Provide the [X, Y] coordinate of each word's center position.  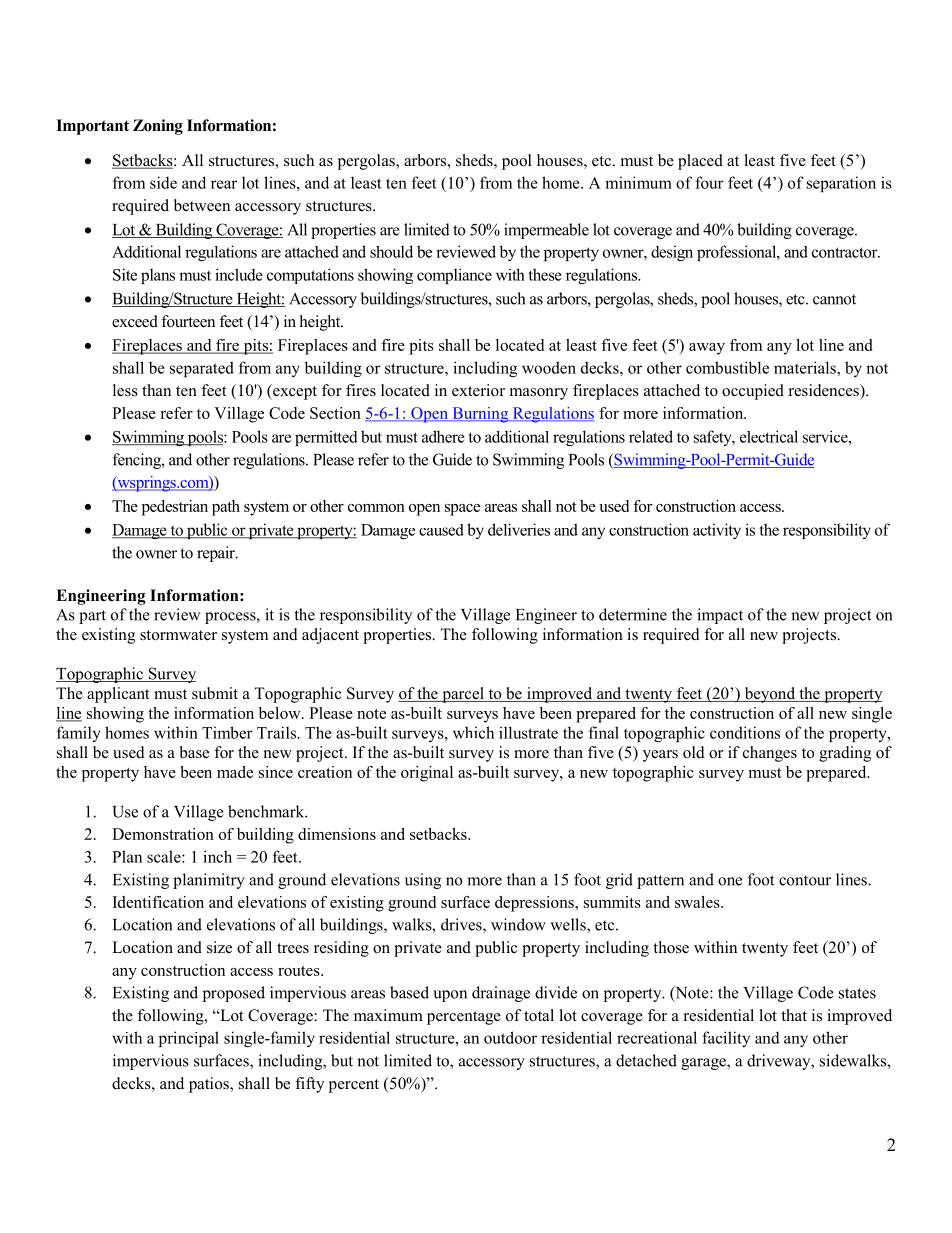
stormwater [178, 635]
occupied [753, 392]
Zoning [158, 127]
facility [726, 1039]
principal [189, 1039]
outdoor [510, 1037]
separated [202, 369]
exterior [478, 390]
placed [700, 162]
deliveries [519, 529]
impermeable [546, 231]
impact [720, 616]
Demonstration [163, 834]
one [730, 881]
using [423, 881]
